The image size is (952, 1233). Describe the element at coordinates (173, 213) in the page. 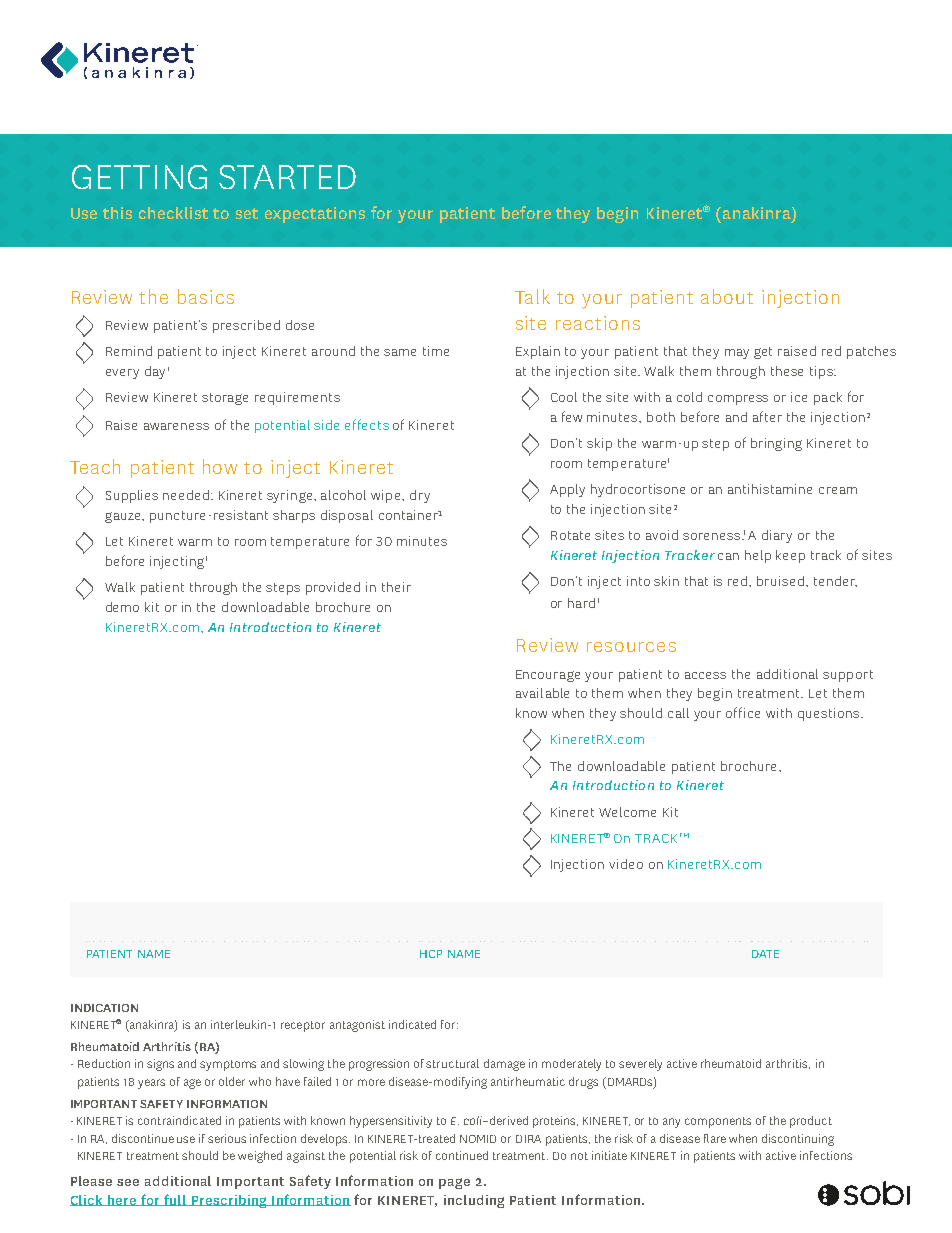

I see `checklist` at that location.
